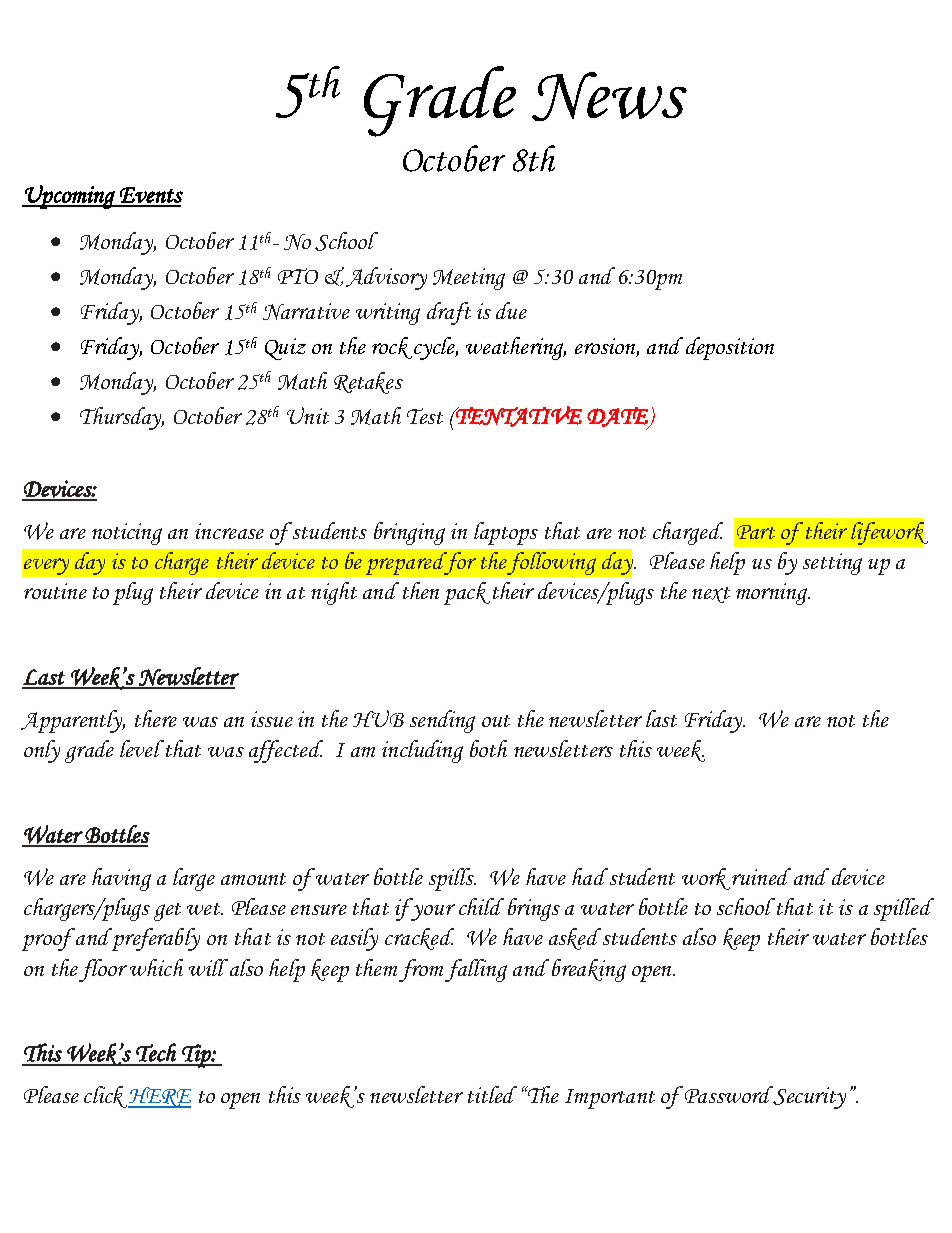  What do you see at coordinates (442, 721) in the document?
I see `sending` at bounding box center [442, 721].
